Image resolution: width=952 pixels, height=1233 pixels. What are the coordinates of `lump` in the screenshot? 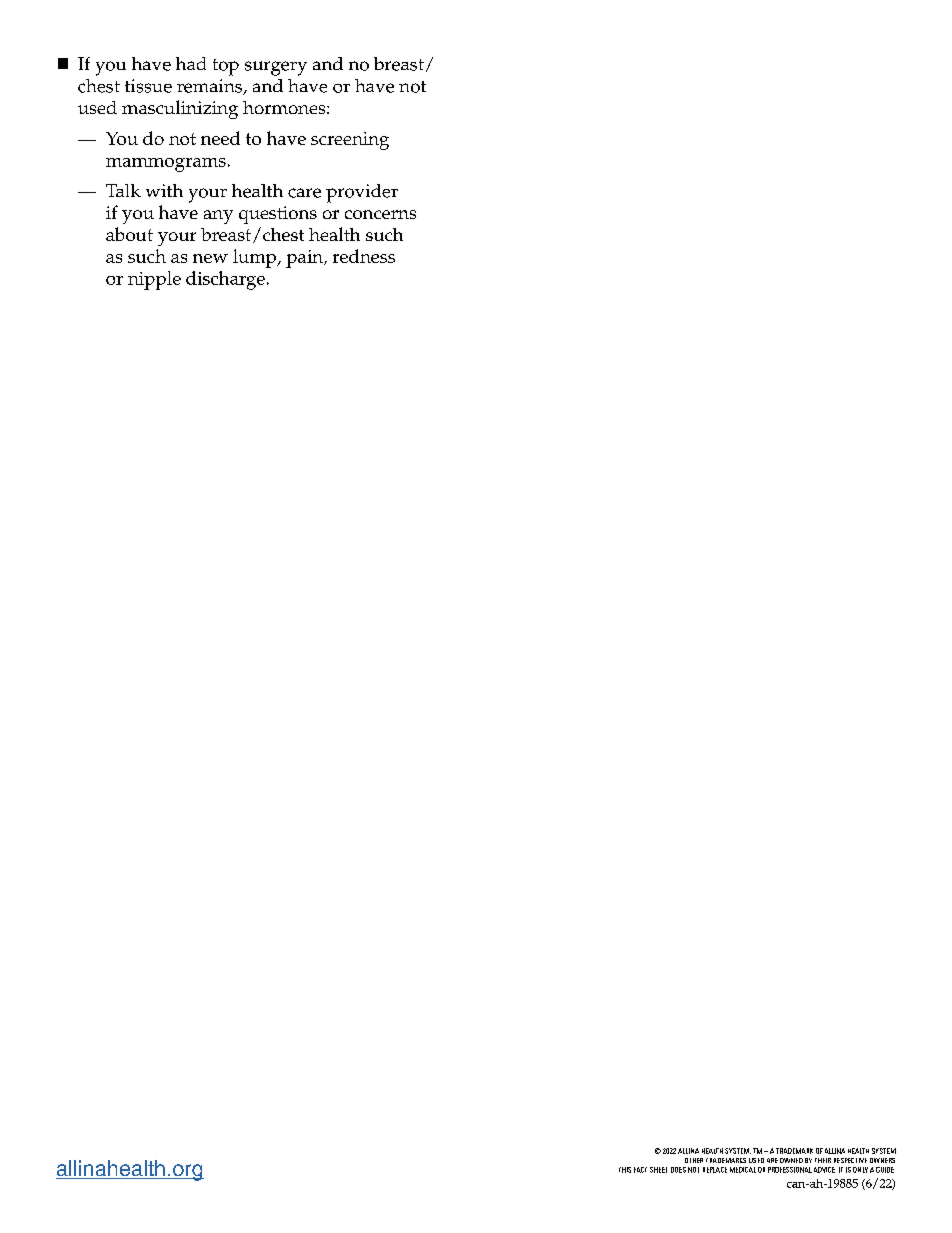 It's located at (256, 258).
